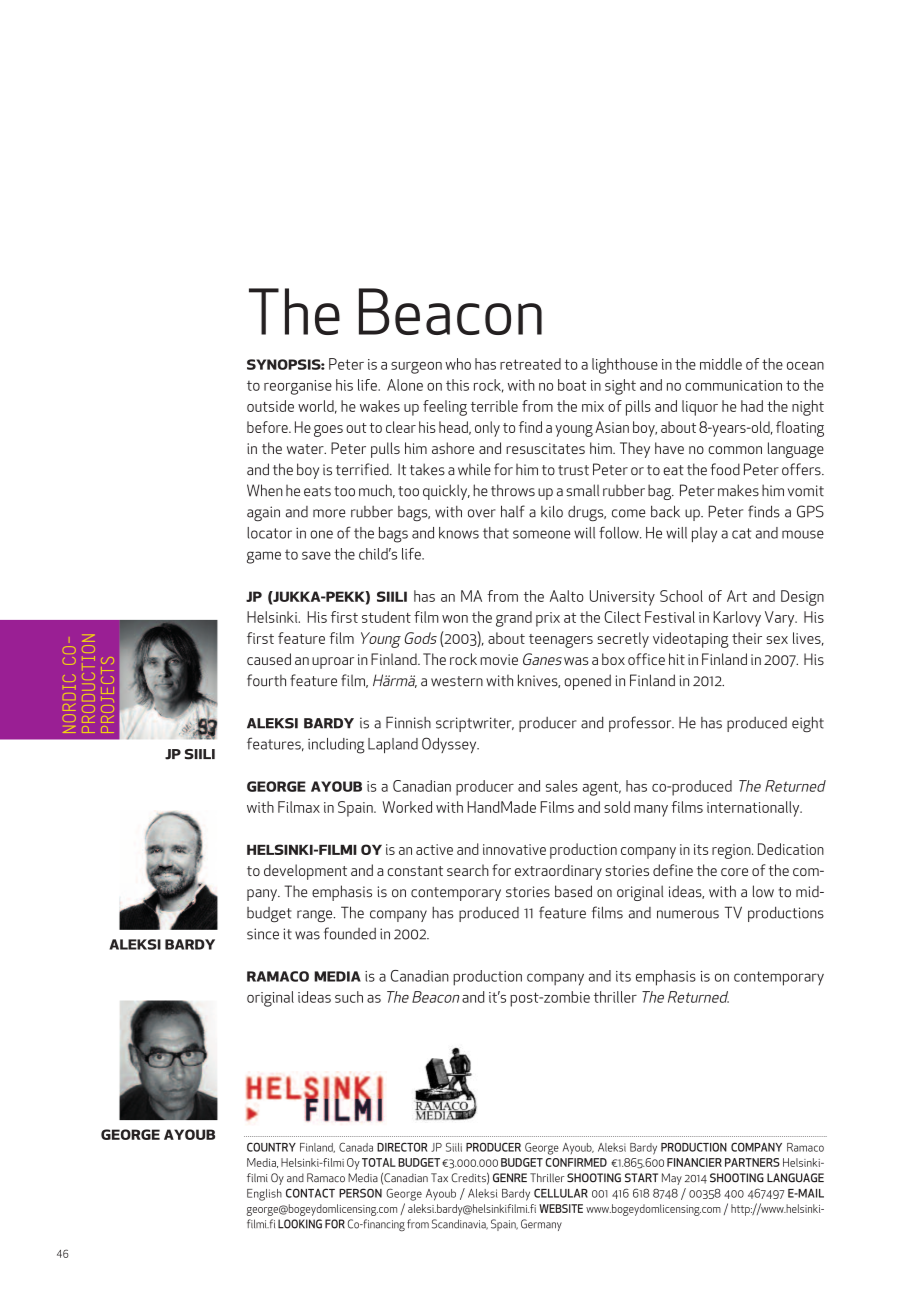 Image resolution: width=924 pixels, height=1305 pixels. Describe the element at coordinates (733, 385) in the screenshot. I see `communication` at that location.
